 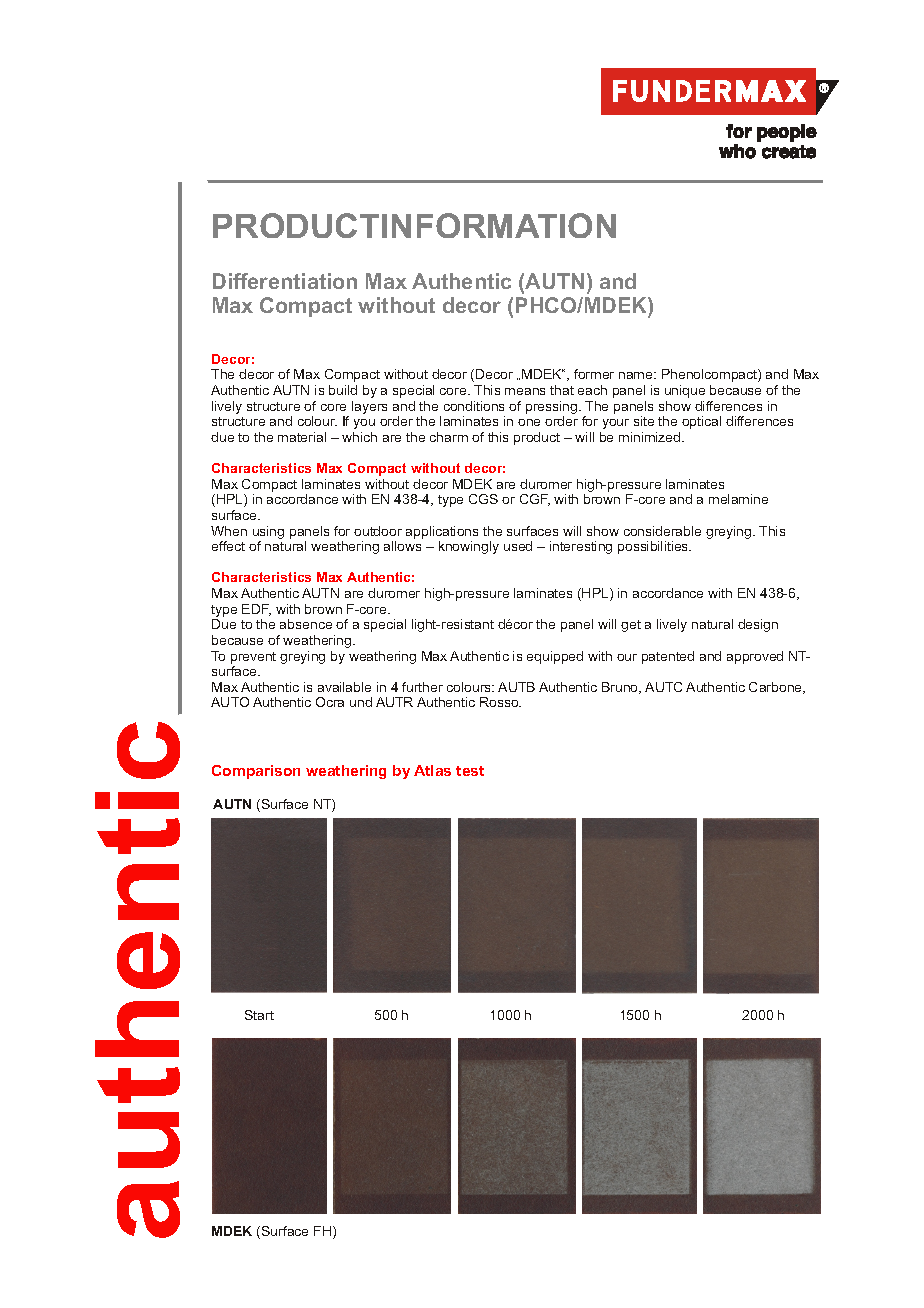 What do you see at coordinates (685, 391) in the screenshot?
I see `unique` at bounding box center [685, 391].
